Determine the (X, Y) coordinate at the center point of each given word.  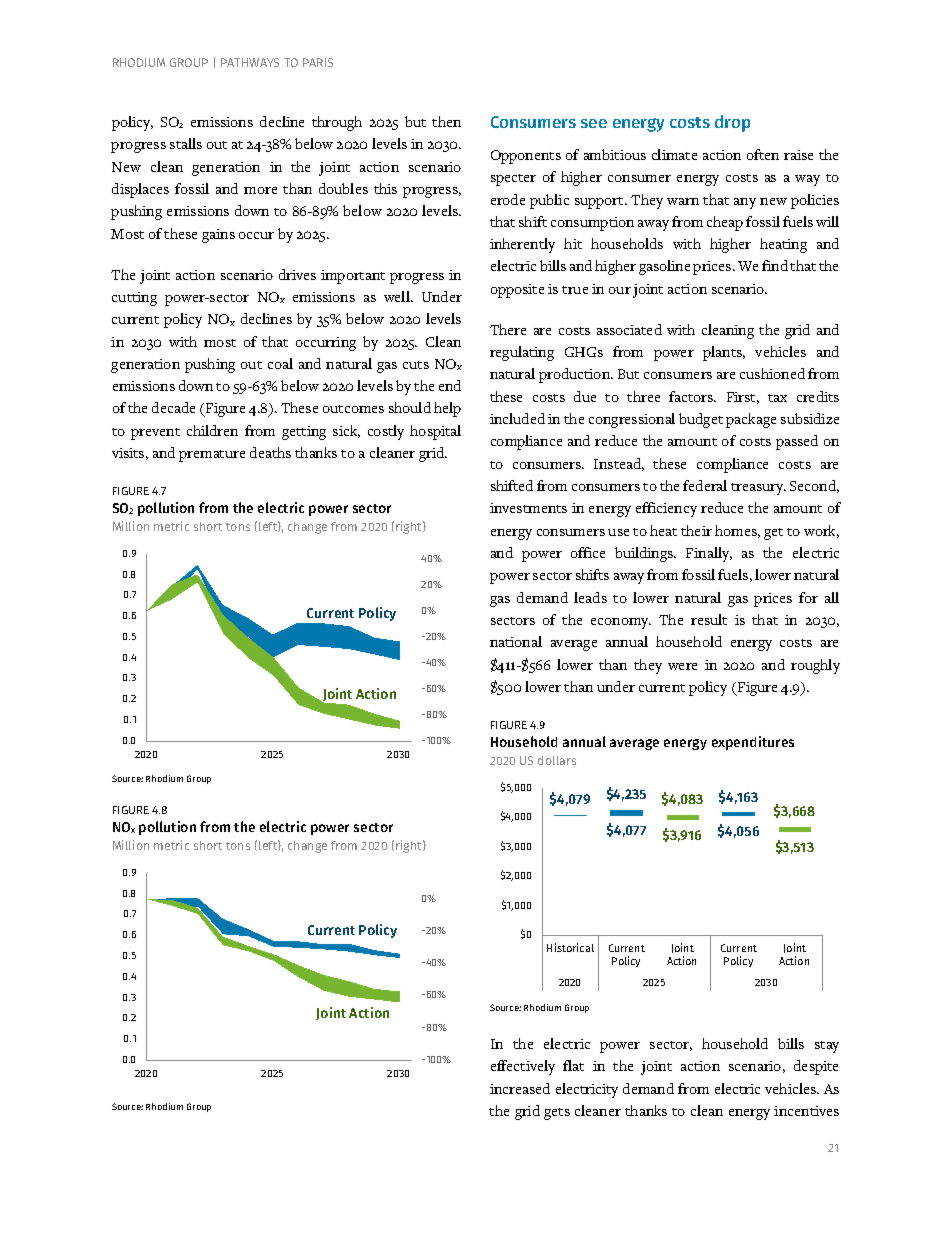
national (516, 641)
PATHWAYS (250, 62)
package (751, 420)
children (212, 430)
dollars (557, 760)
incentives (806, 1111)
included (517, 418)
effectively (523, 1067)
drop (732, 123)
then (446, 121)
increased (520, 1088)
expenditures (753, 743)
